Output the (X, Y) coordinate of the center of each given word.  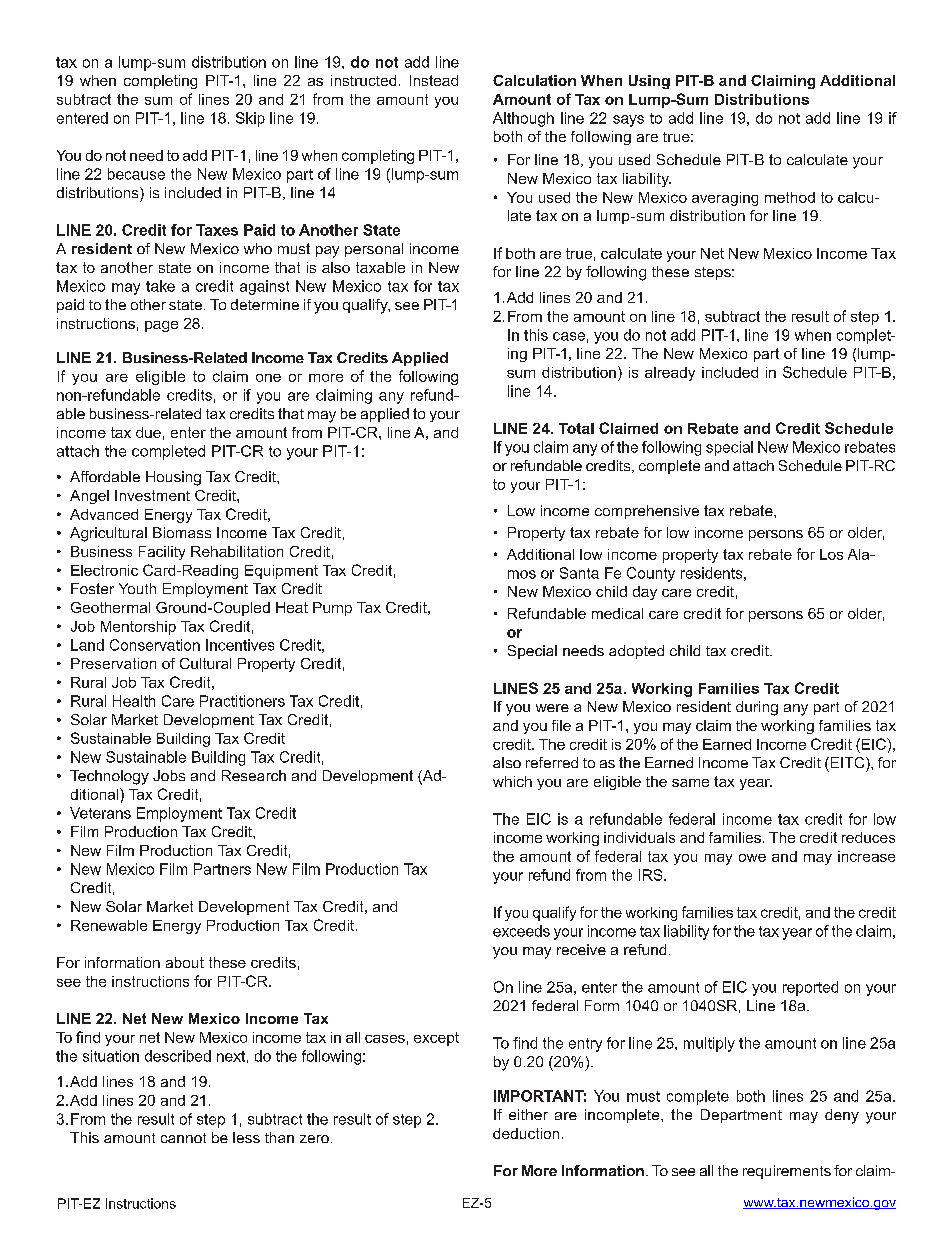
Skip (250, 119)
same (690, 783)
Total (576, 428)
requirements (787, 1172)
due (148, 432)
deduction (526, 1133)
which (512, 781)
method (790, 197)
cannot (183, 1138)
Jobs (169, 775)
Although (523, 119)
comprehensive (647, 512)
